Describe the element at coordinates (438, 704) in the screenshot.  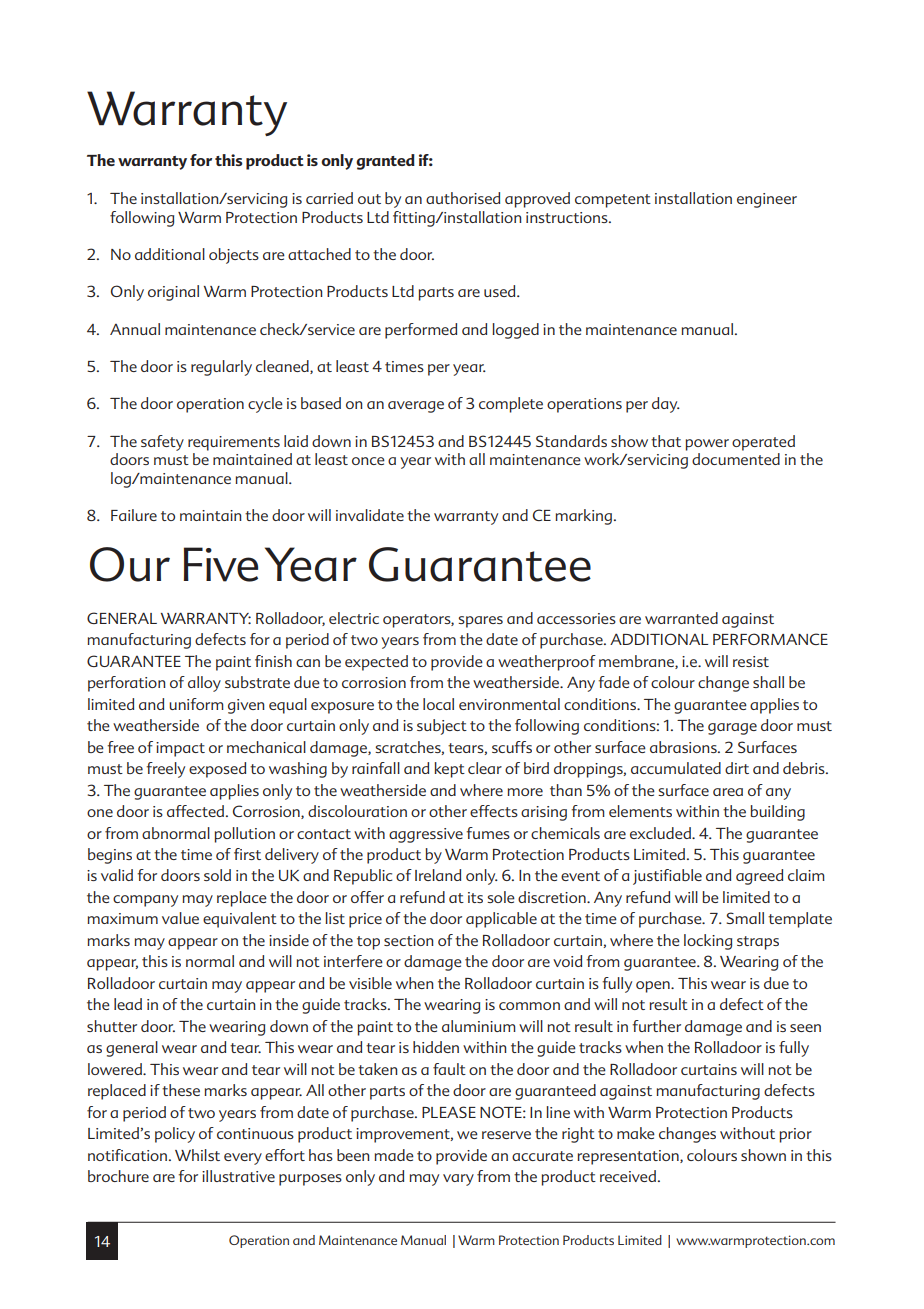
I see `local` at that location.
